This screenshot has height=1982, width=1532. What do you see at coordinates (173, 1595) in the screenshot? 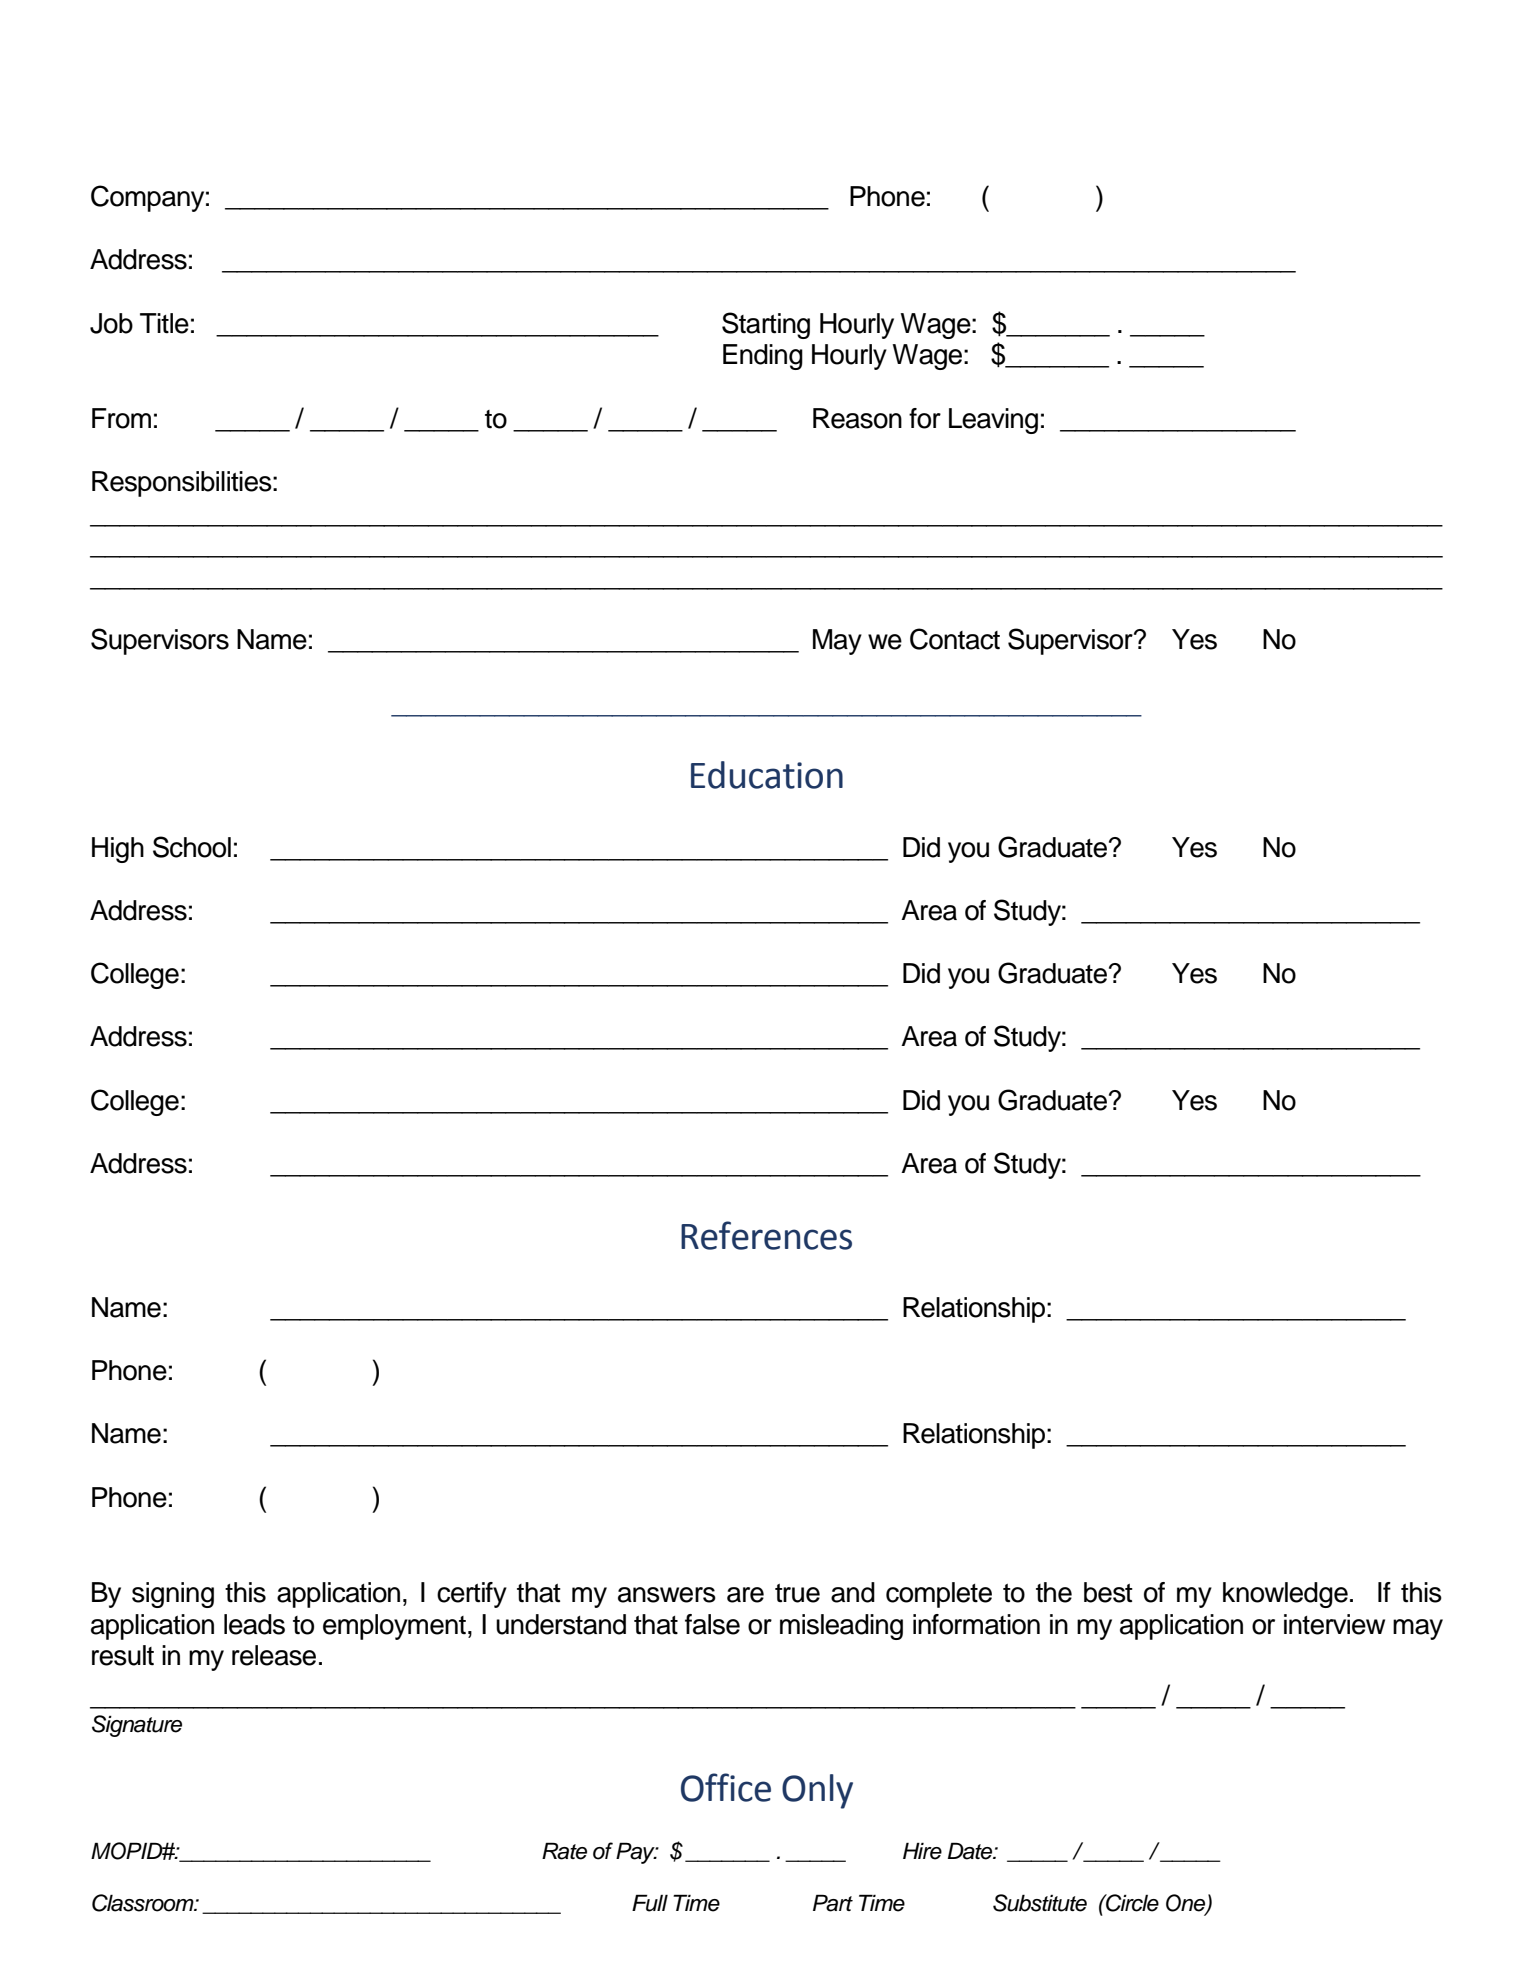
I see `signing` at bounding box center [173, 1595].
